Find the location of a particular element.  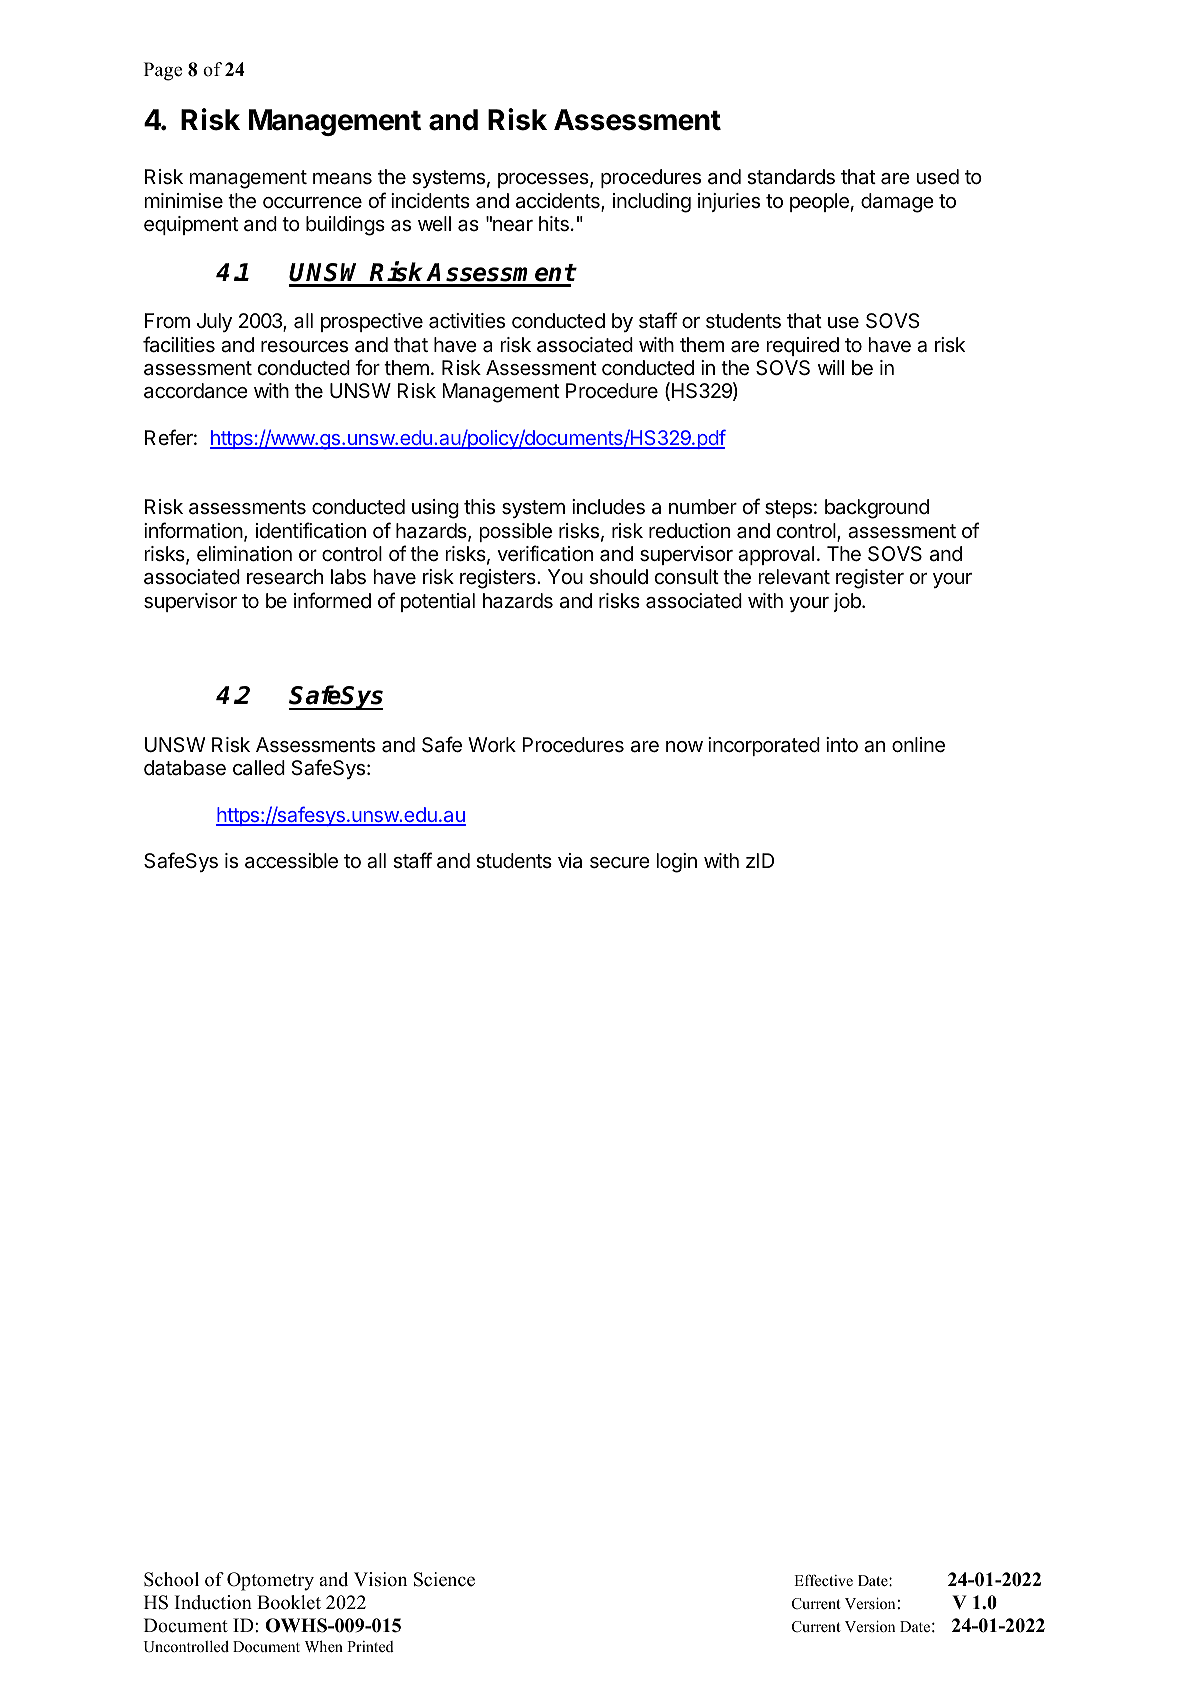

into is located at coordinates (842, 744).
